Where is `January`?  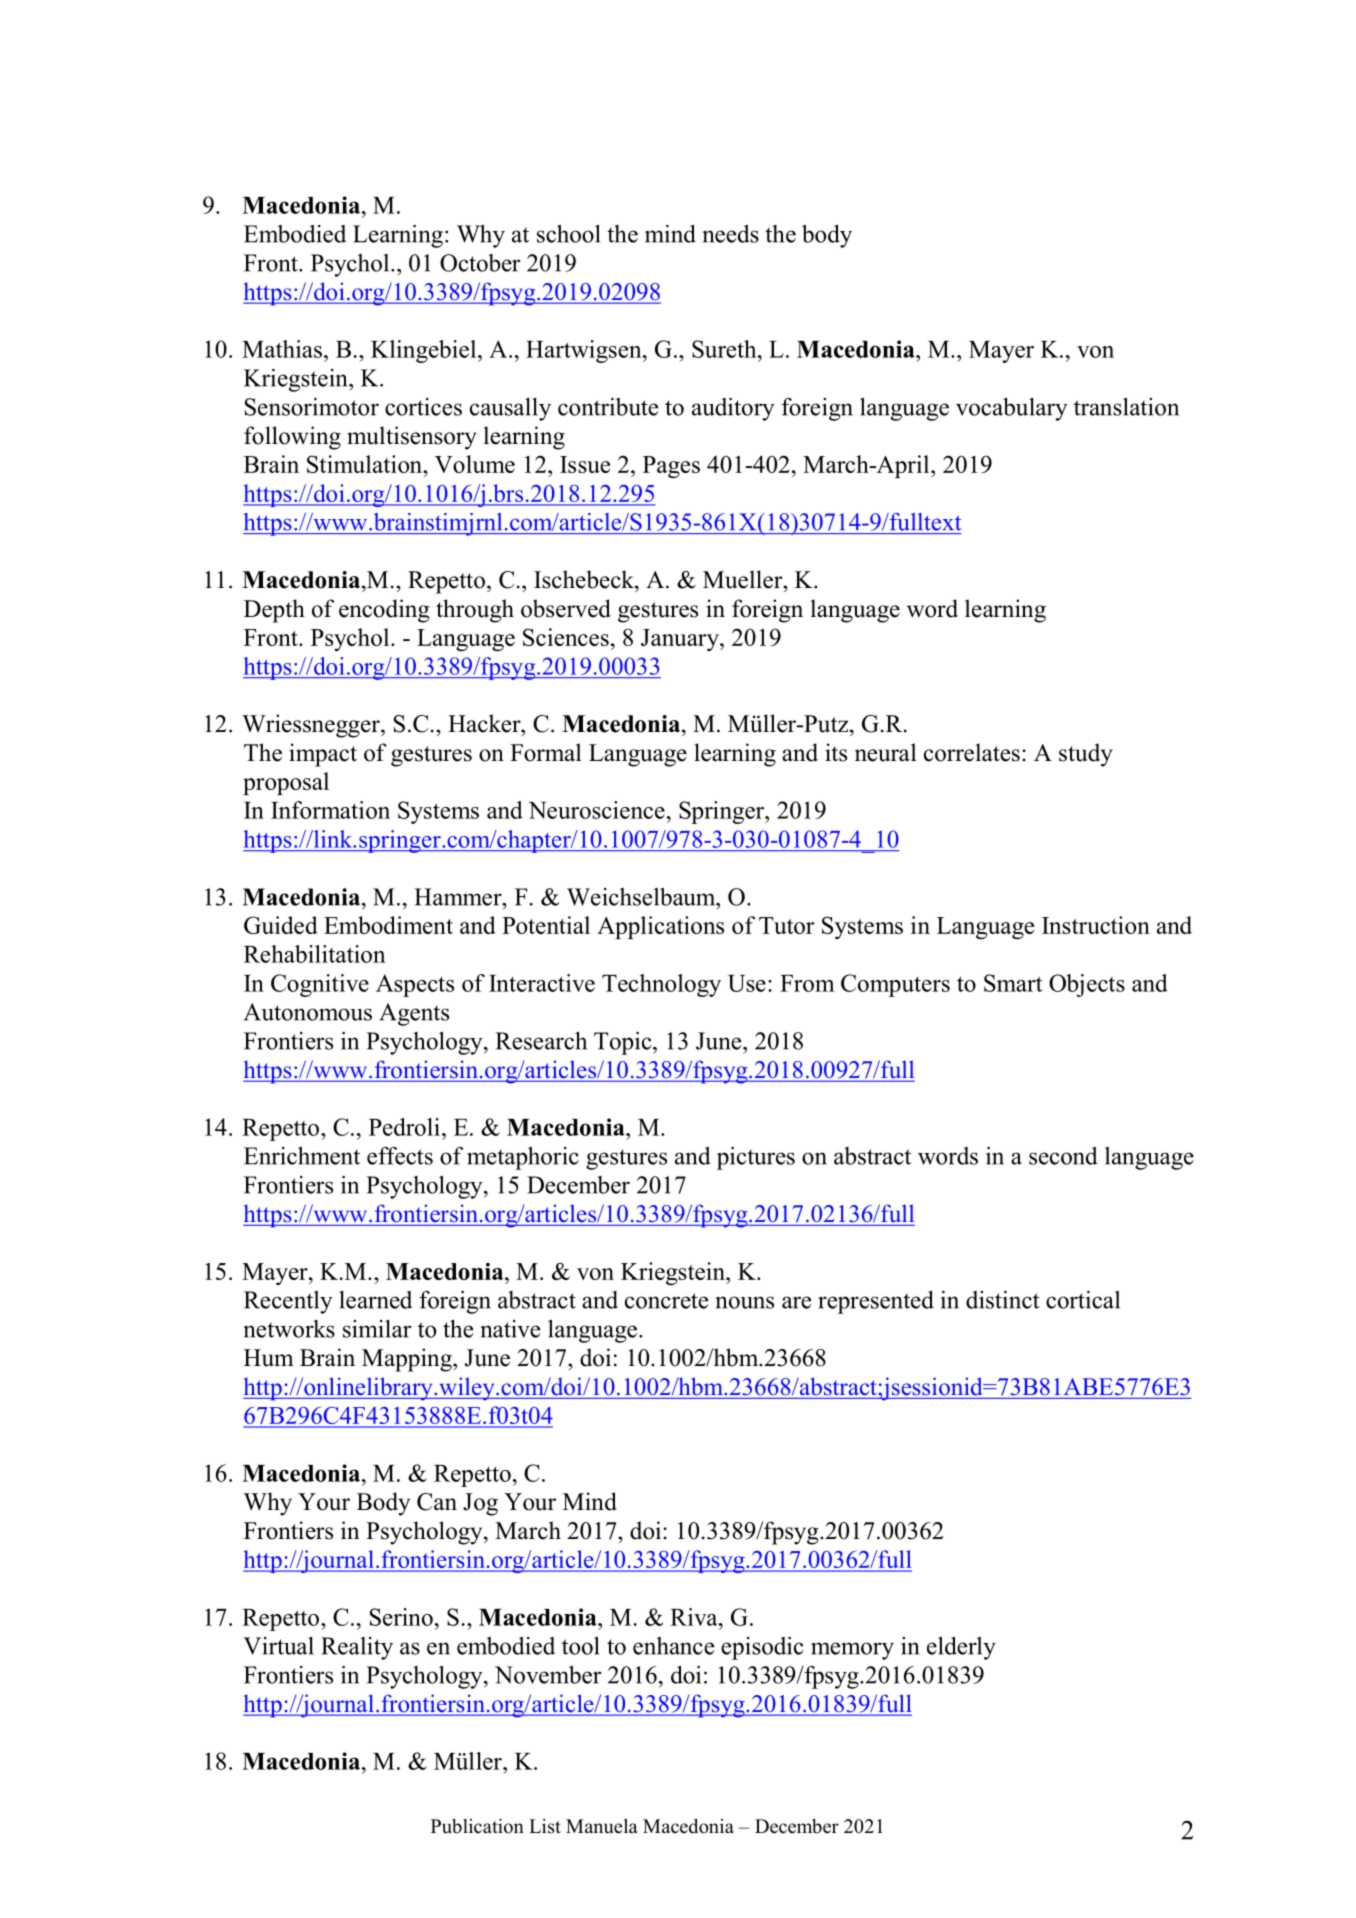 January is located at coordinates (681, 640).
